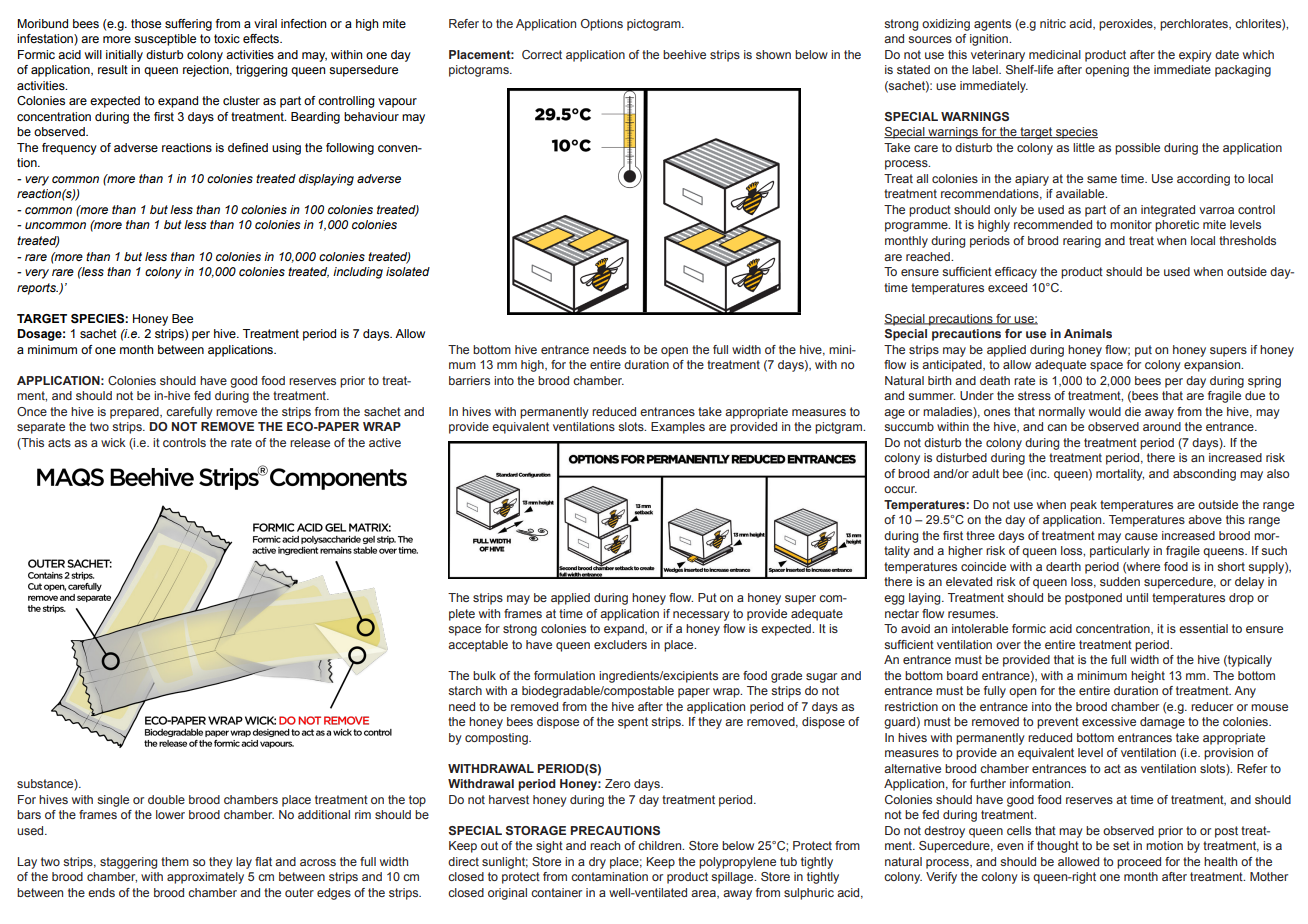 The width and height of the document is (1308, 924). What do you see at coordinates (542, 54) in the document?
I see `Correct` at bounding box center [542, 54].
